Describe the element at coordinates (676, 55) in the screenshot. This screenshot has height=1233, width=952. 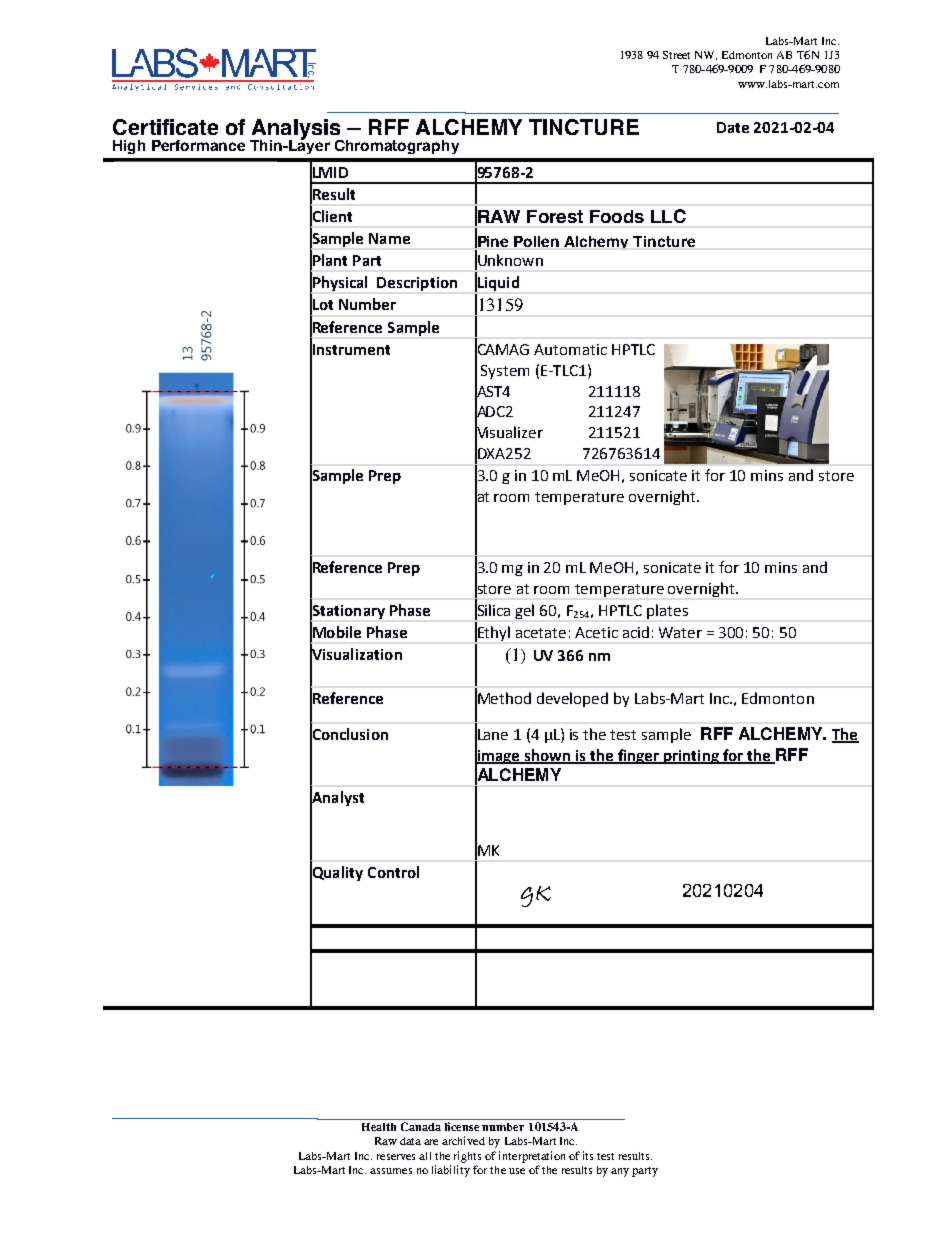
I see `Street` at that location.
